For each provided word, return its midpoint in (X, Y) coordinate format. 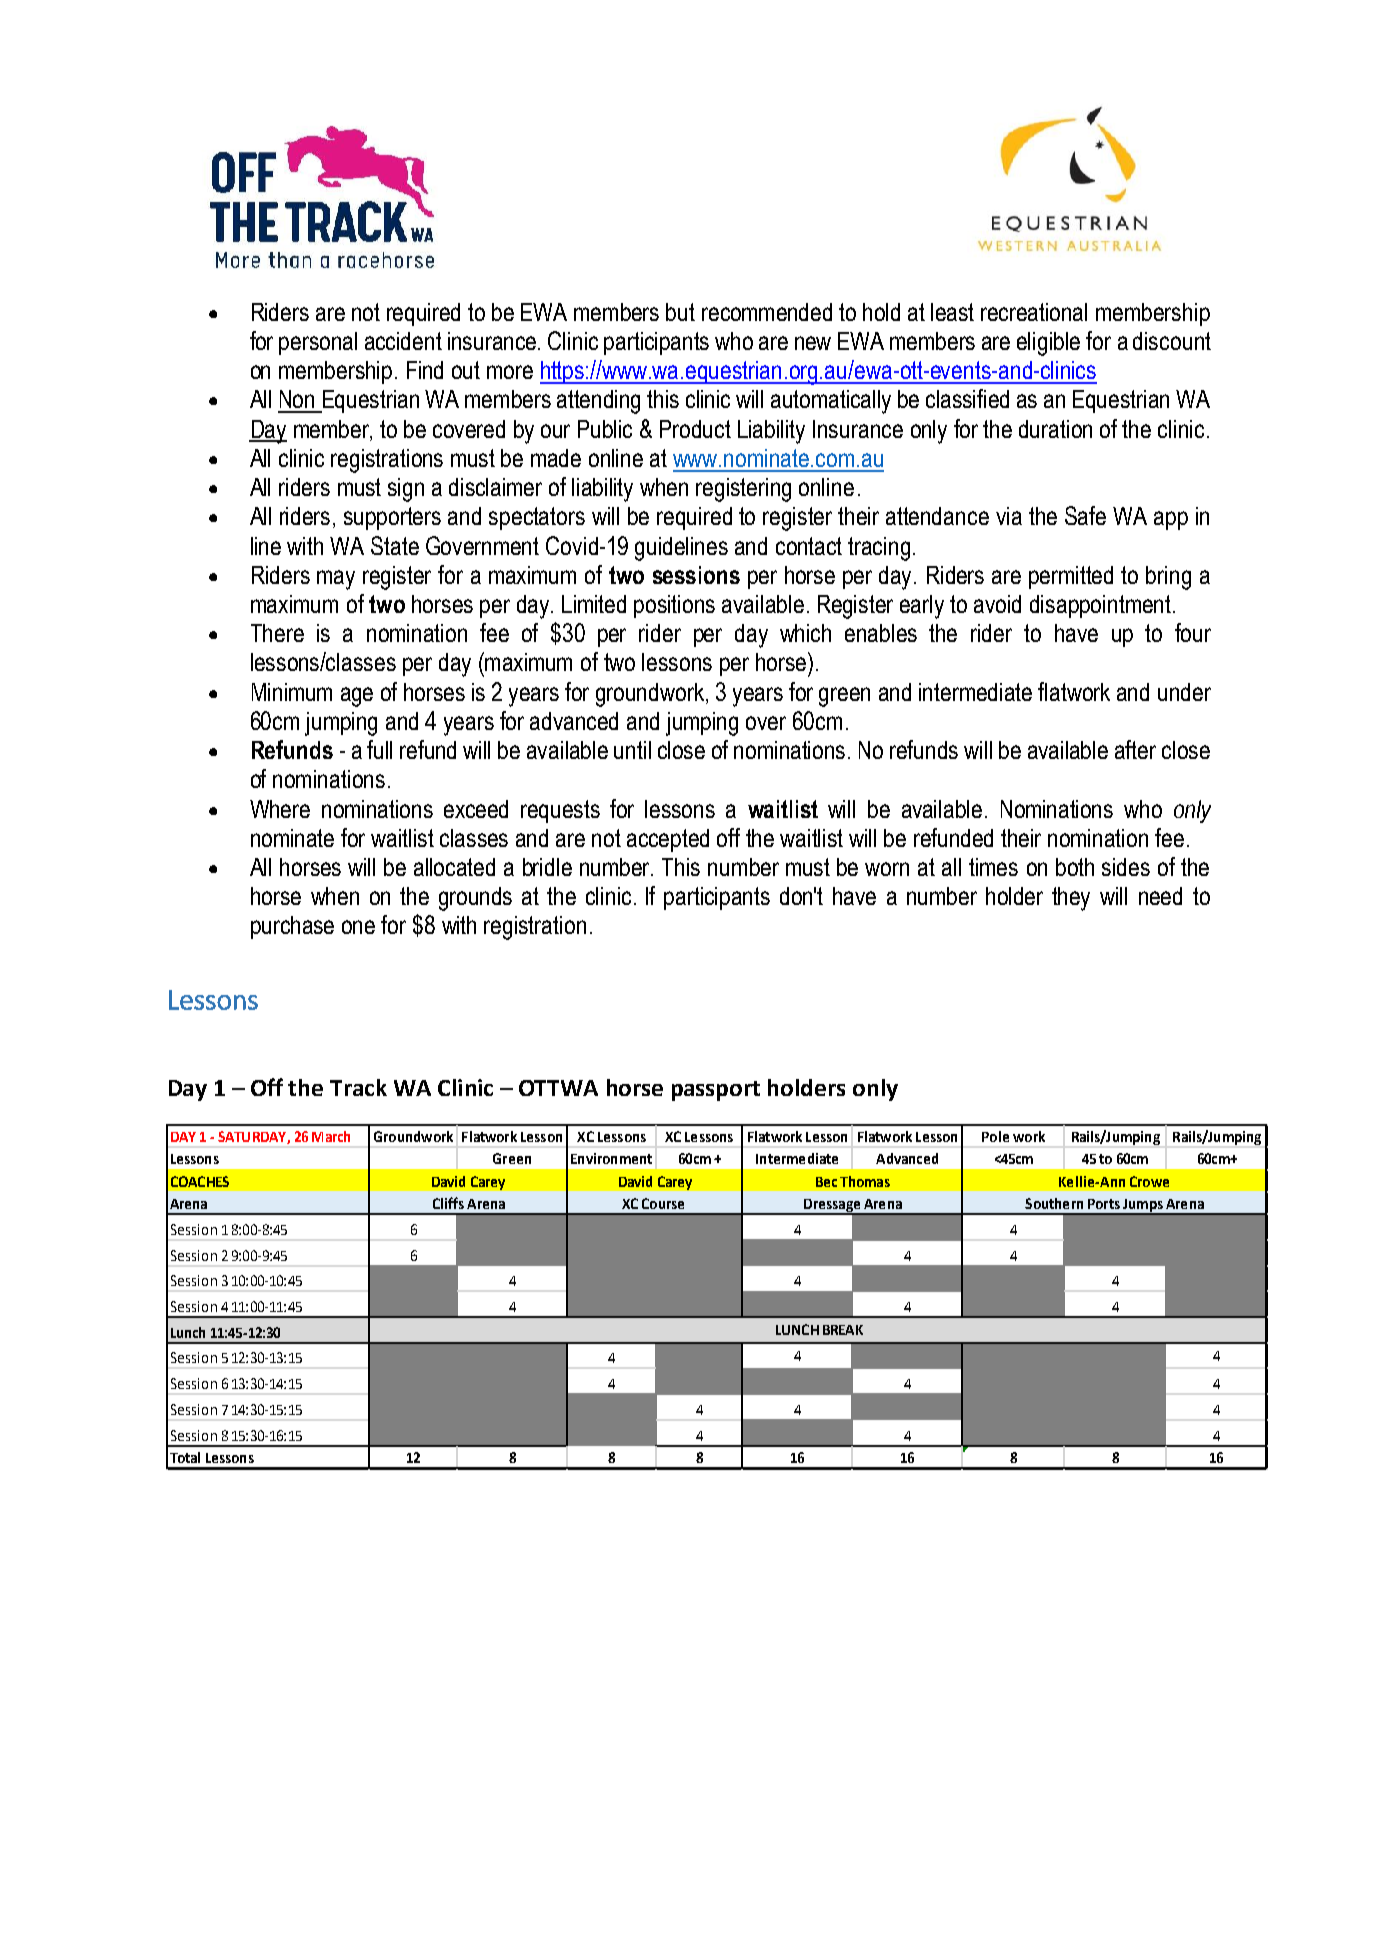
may (336, 580)
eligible (1048, 344)
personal (318, 343)
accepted (668, 840)
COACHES (200, 1181)
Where (280, 809)
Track (358, 1087)
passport (716, 1091)
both (1075, 867)
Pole (995, 1136)
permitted (1071, 577)
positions (674, 606)
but (680, 312)
